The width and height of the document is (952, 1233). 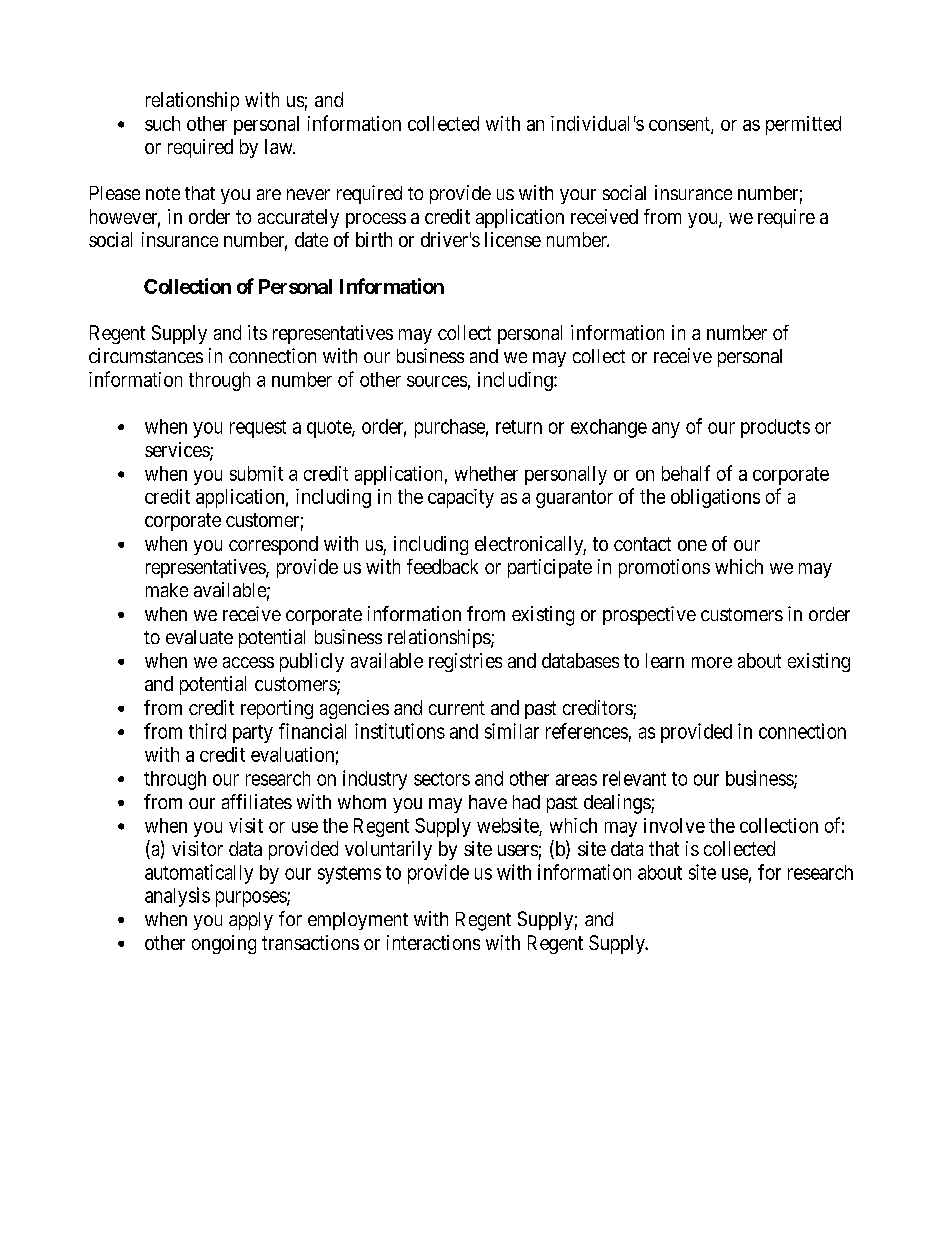 I want to click on consent, so click(x=680, y=125).
